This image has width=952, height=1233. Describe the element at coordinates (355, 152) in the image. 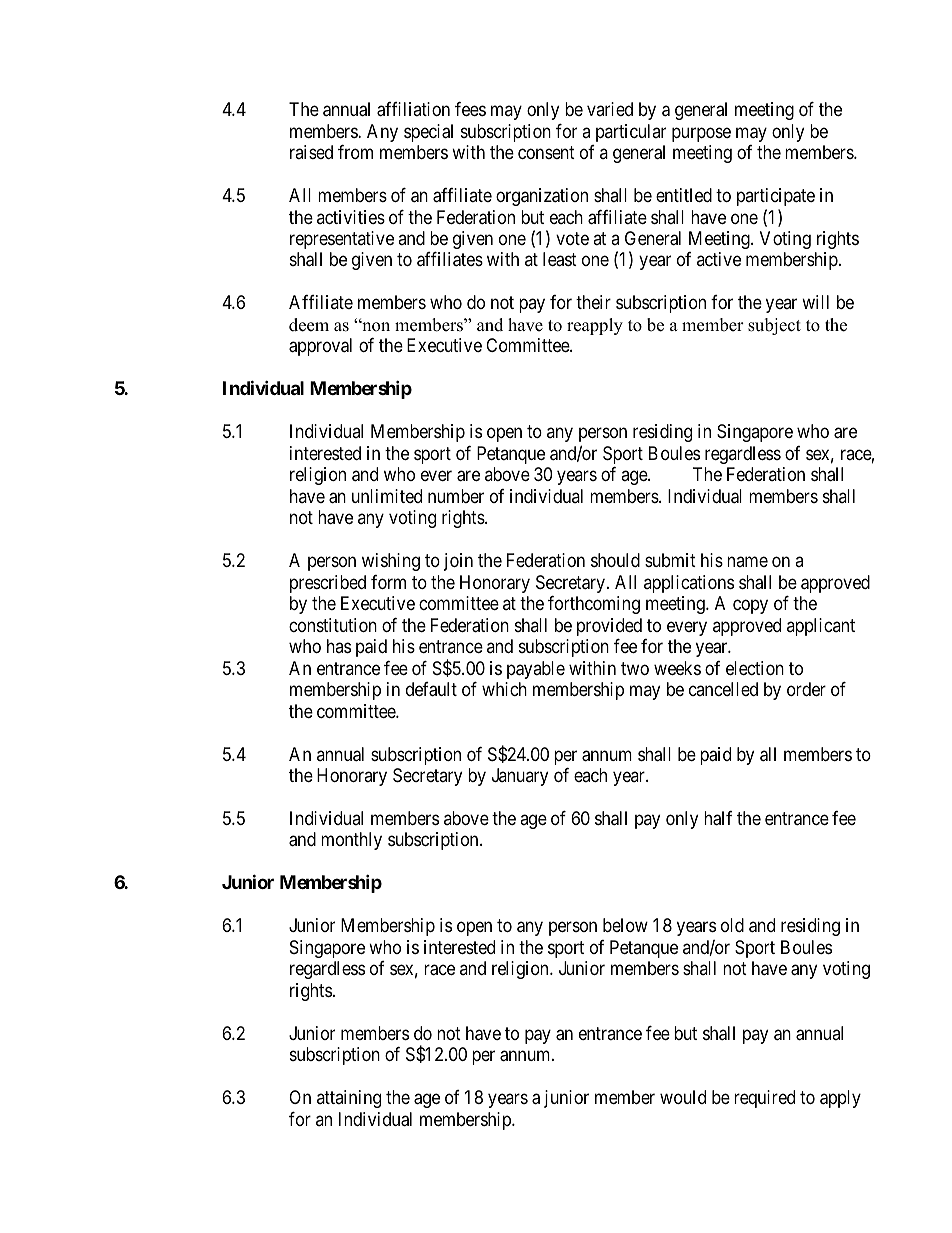

I see `from` at that location.
